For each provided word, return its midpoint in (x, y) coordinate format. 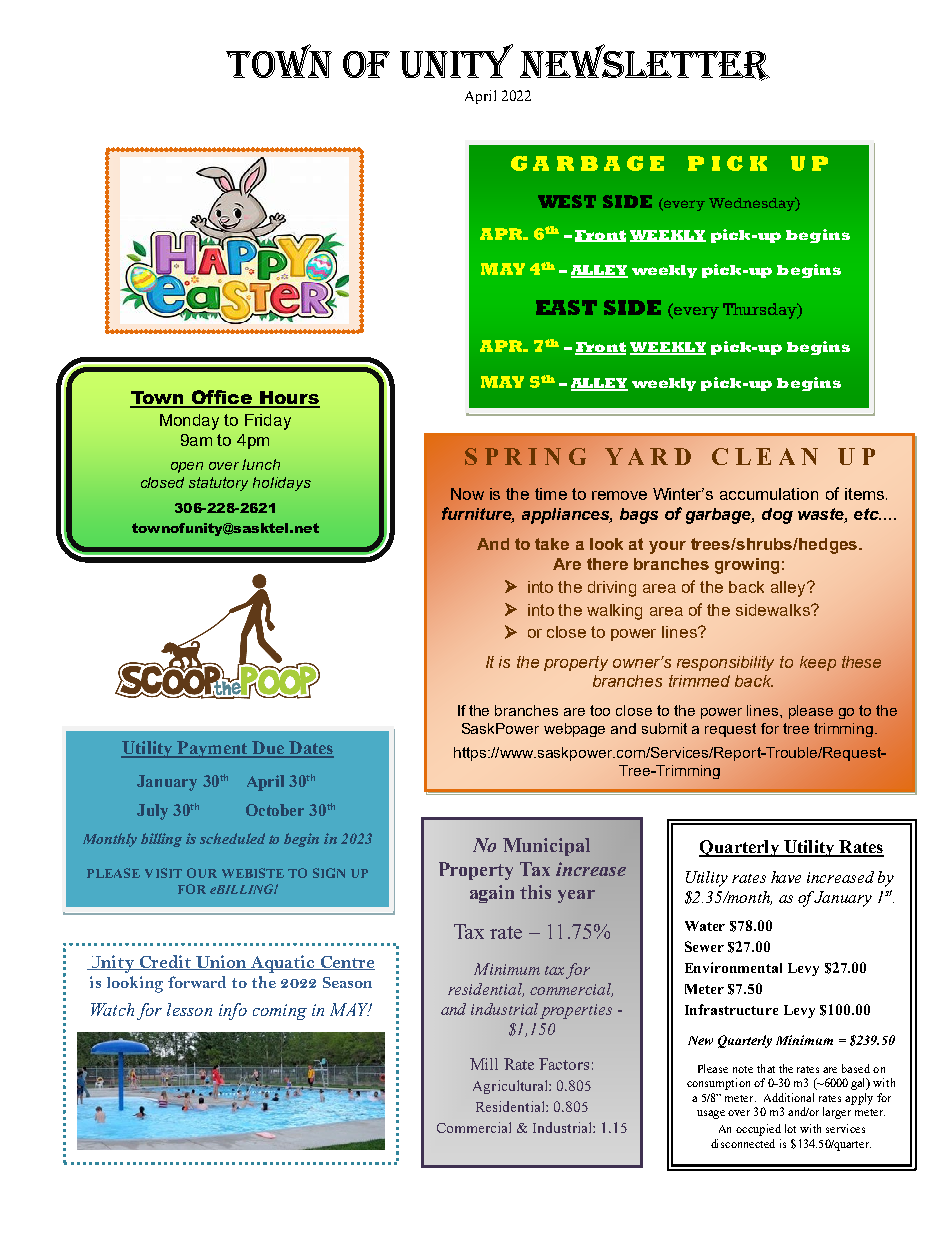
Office (222, 398)
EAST (566, 307)
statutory (218, 484)
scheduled (232, 838)
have (786, 877)
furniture (478, 514)
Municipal (546, 847)
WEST (567, 201)
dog (777, 516)
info (233, 1011)
